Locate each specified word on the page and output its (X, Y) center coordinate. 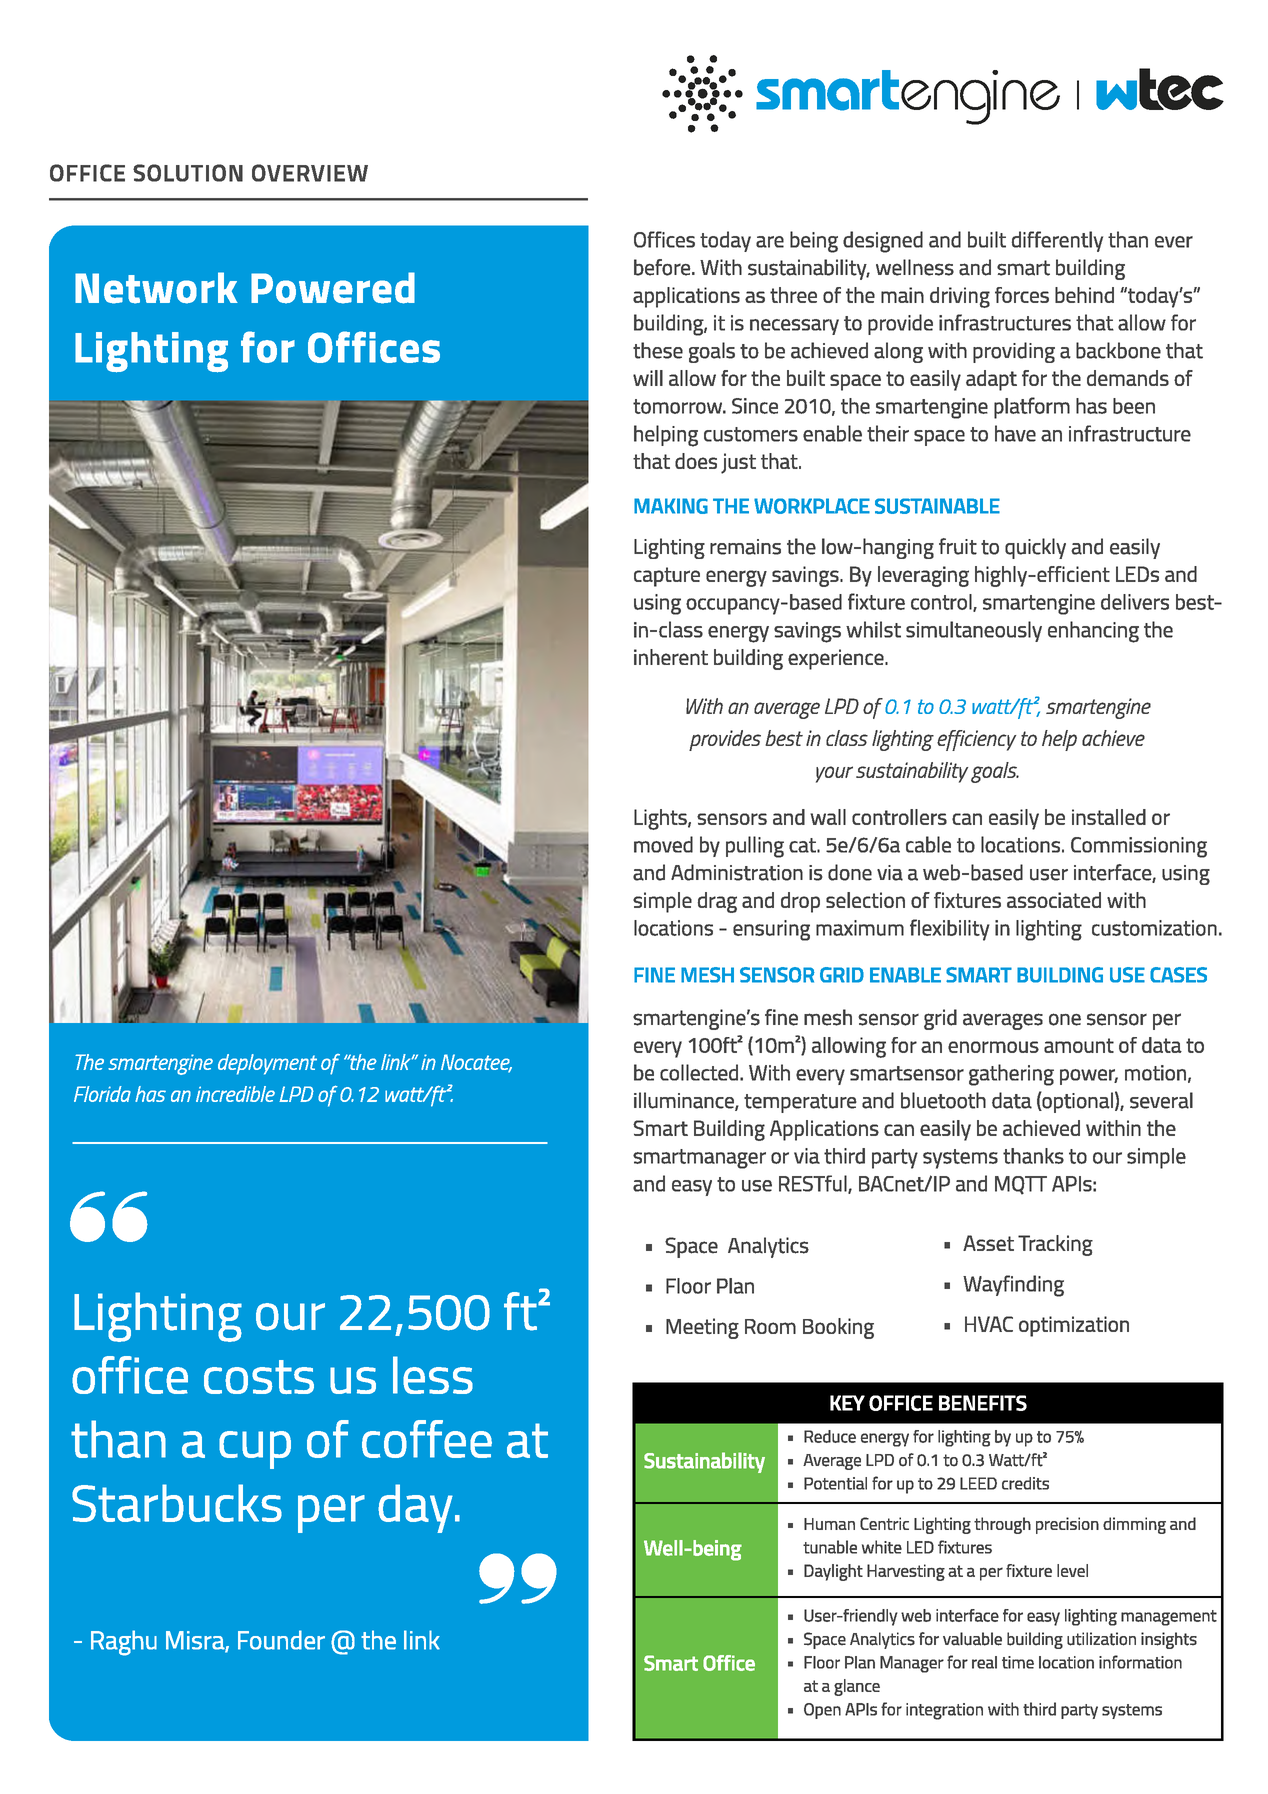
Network (156, 288)
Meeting (702, 1328)
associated (1054, 900)
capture (667, 577)
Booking (838, 1328)
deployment (267, 1064)
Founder (281, 1640)
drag (717, 902)
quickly (1035, 548)
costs (259, 1377)
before (662, 267)
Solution (188, 173)
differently (1057, 241)
